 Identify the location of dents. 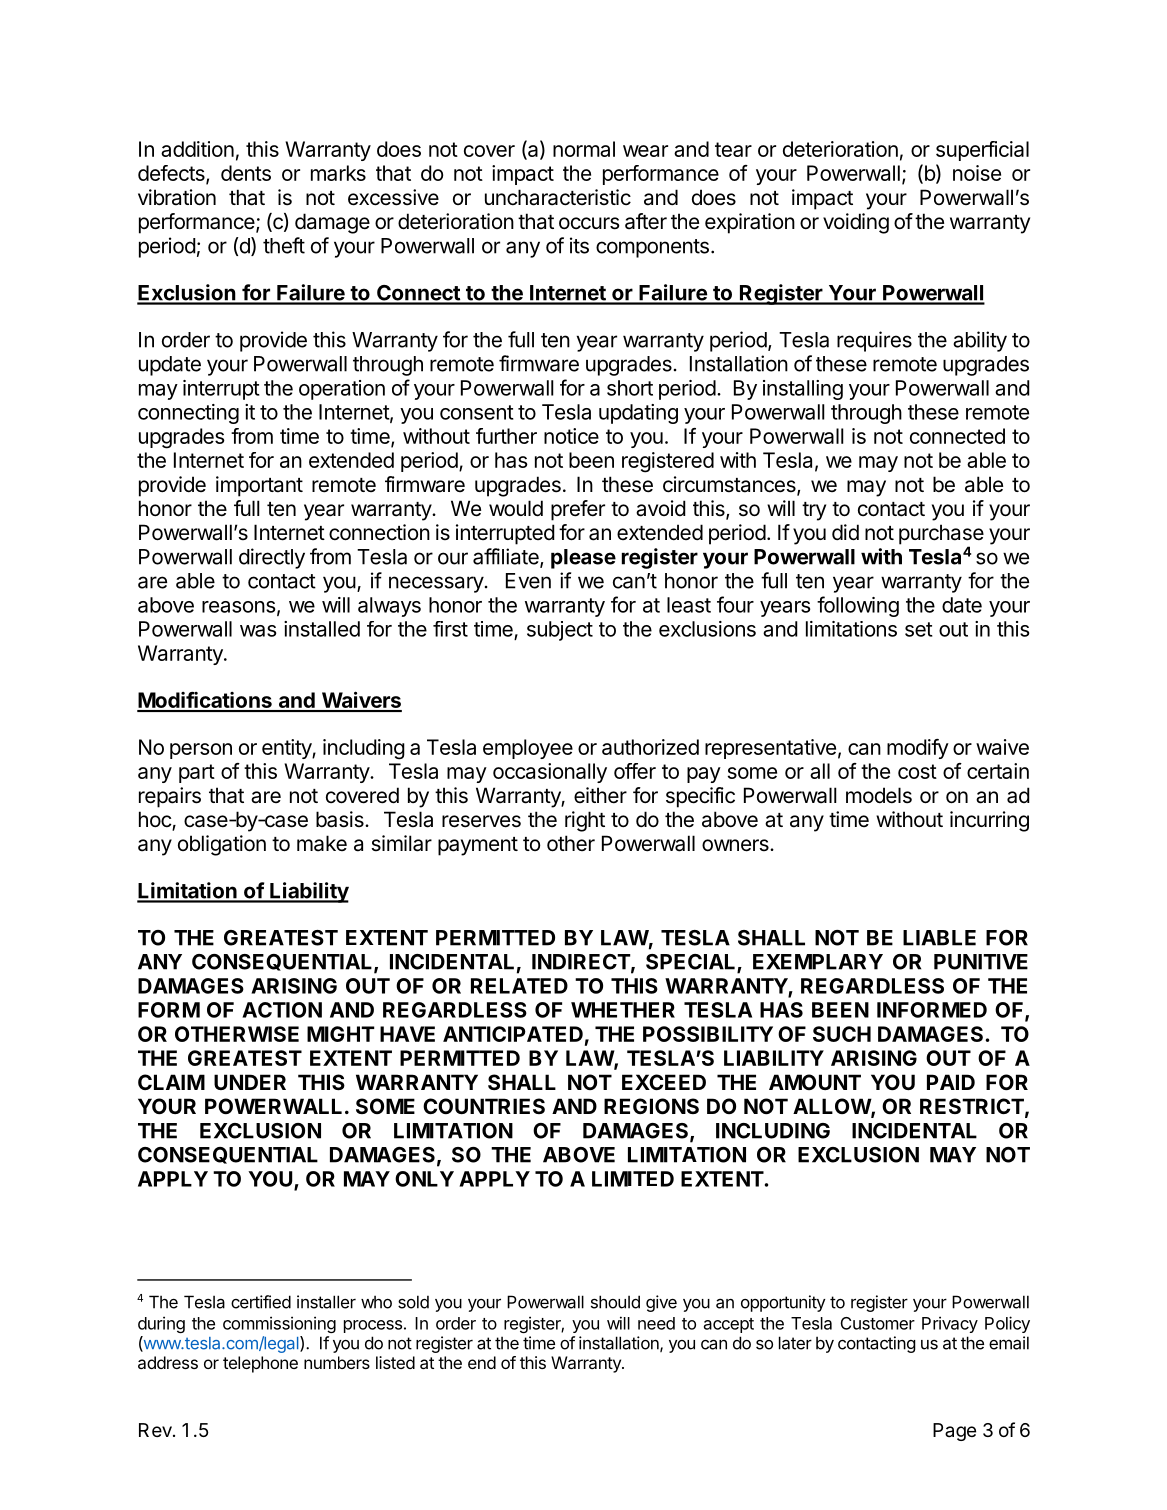
(246, 173).
